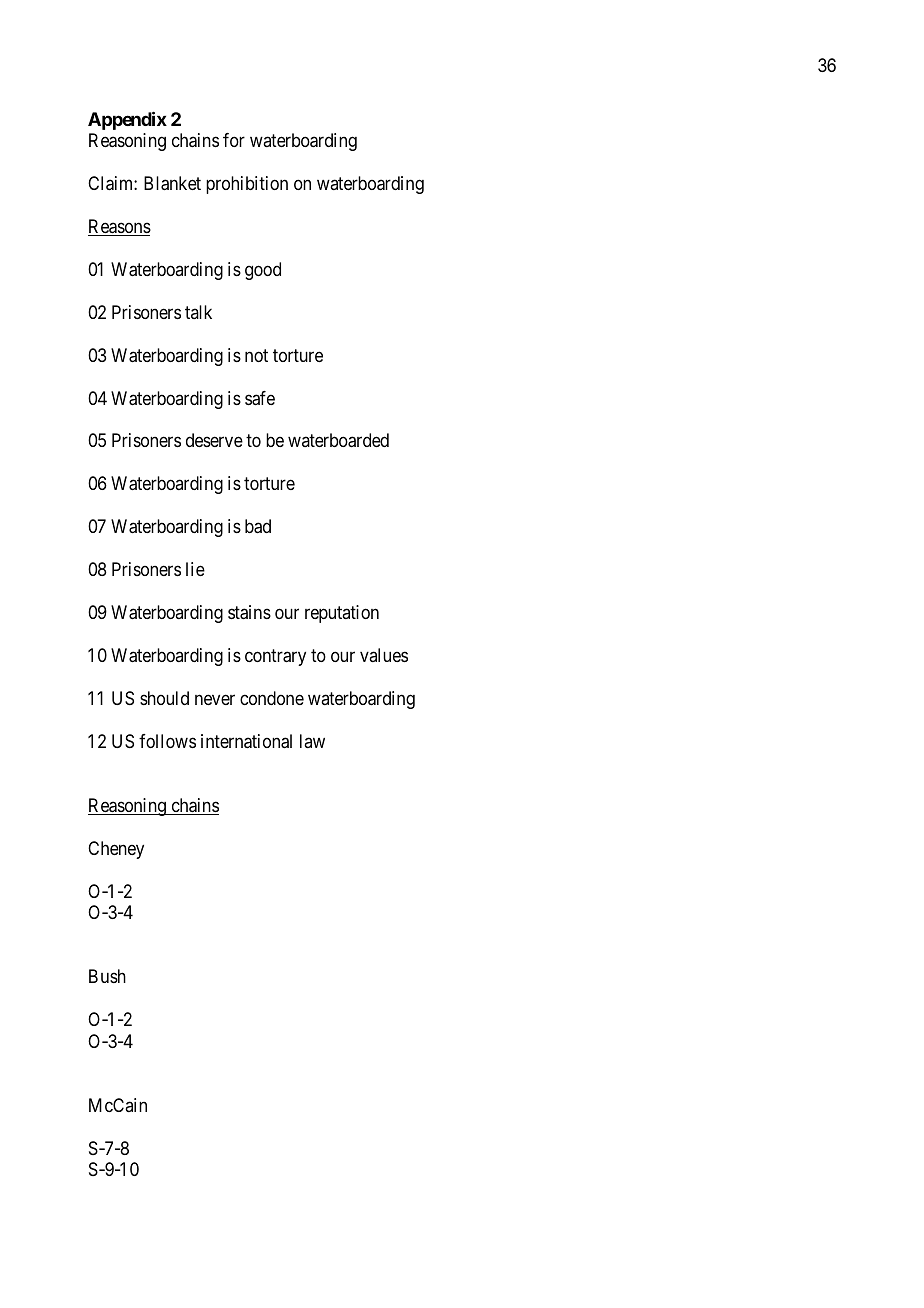  I want to click on prohibition, so click(247, 185).
